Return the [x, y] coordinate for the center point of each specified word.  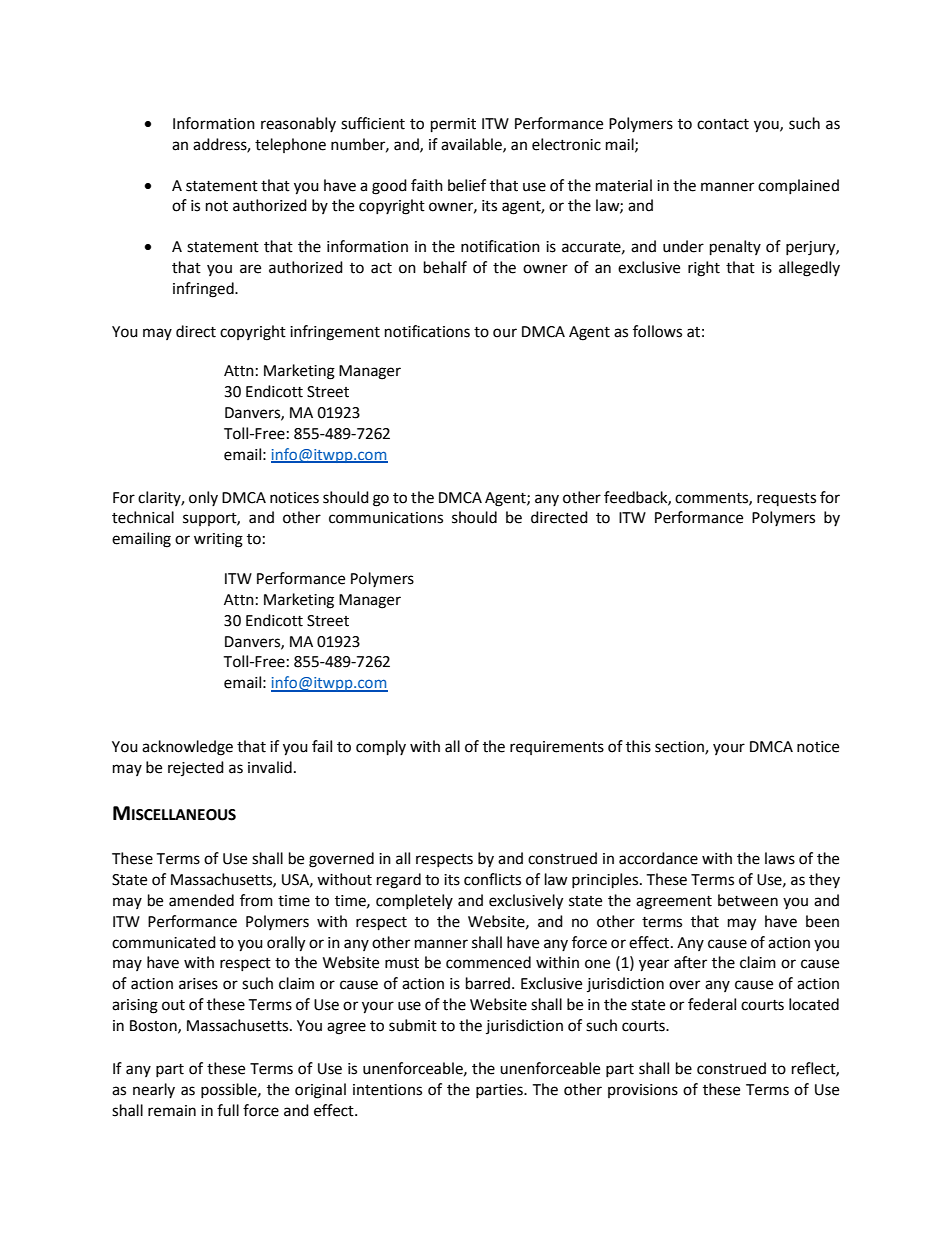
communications [386, 518]
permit [453, 125]
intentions [387, 1090]
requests [786, 499]
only [203, 498]
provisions [643, 1091]
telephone [290, 145]
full [228, 1110]
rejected [196, 768]
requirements [557, 748]
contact [723, 124]
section [680, 748]
